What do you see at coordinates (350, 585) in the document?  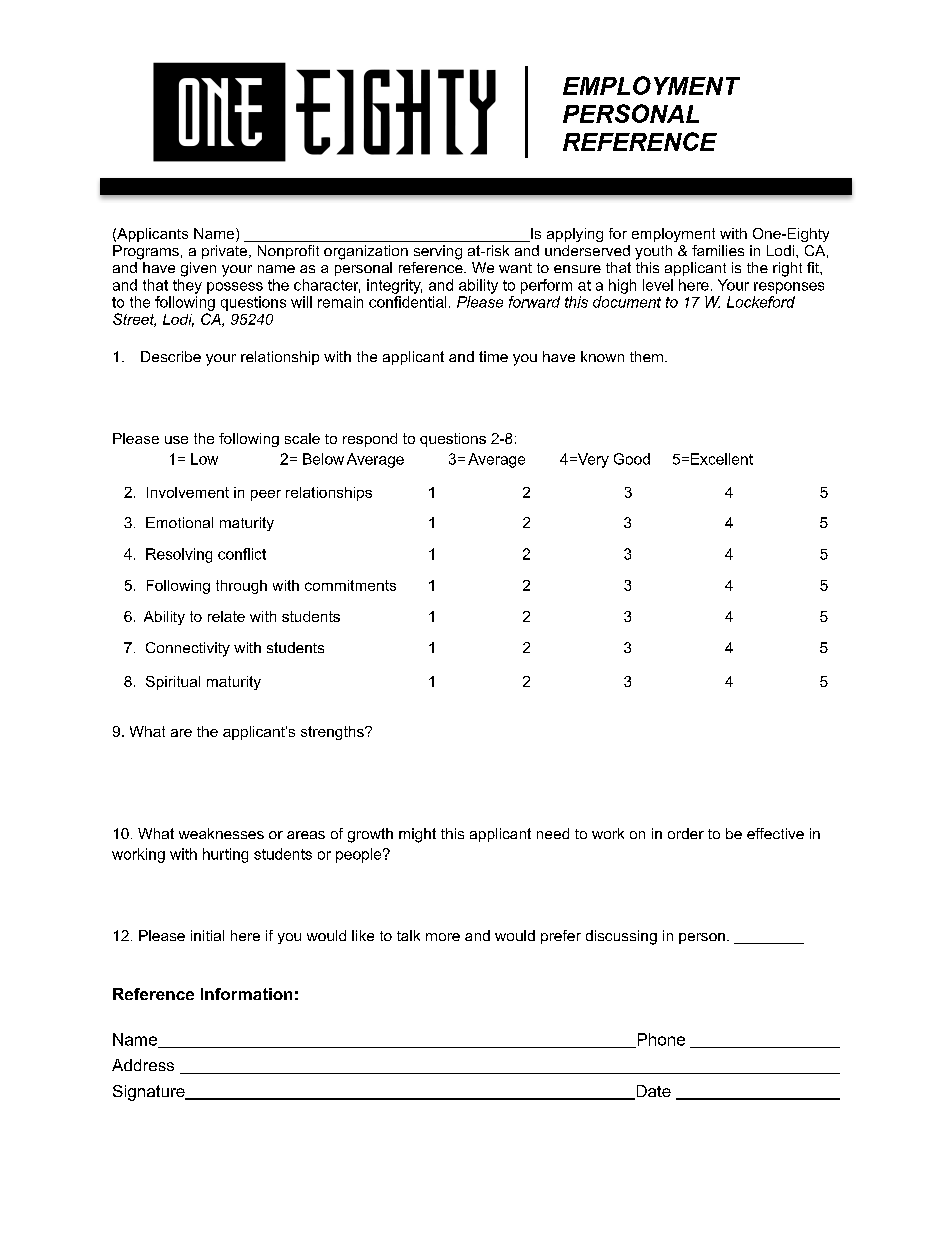 I see `commitments` at bounding box center [350, 585].
